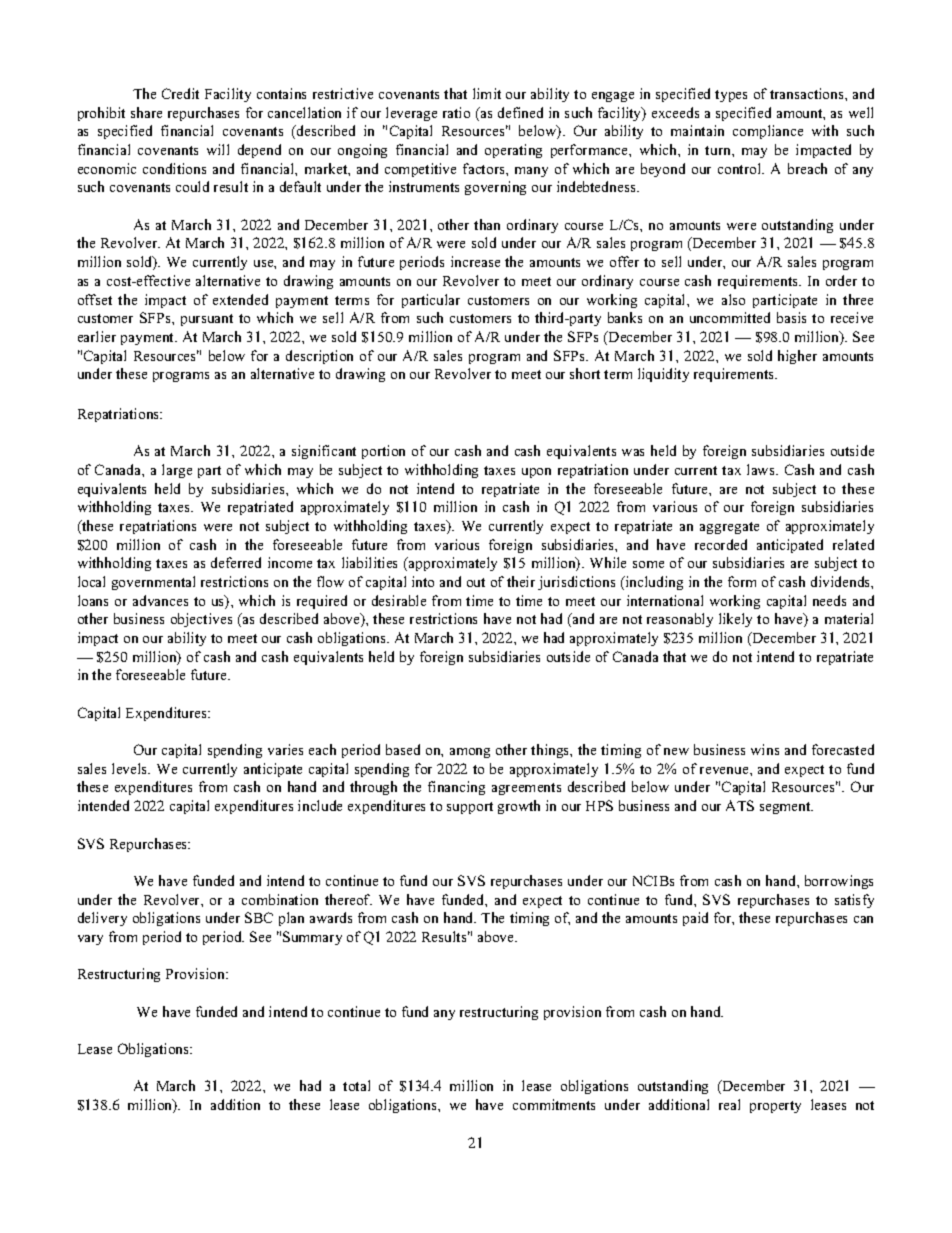  I want to click on their, so click(521, 581).
